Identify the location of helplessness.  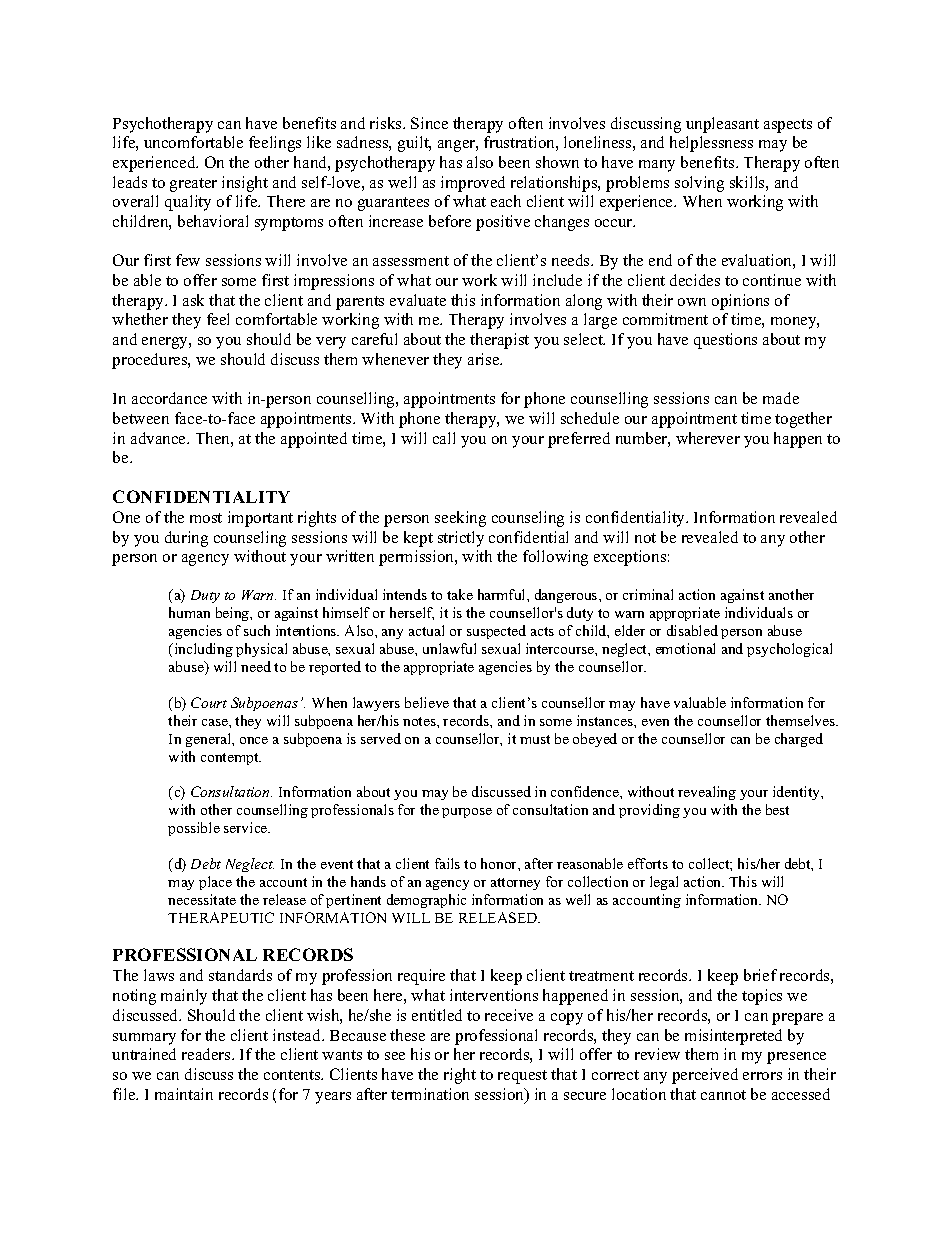
(711, 144).
